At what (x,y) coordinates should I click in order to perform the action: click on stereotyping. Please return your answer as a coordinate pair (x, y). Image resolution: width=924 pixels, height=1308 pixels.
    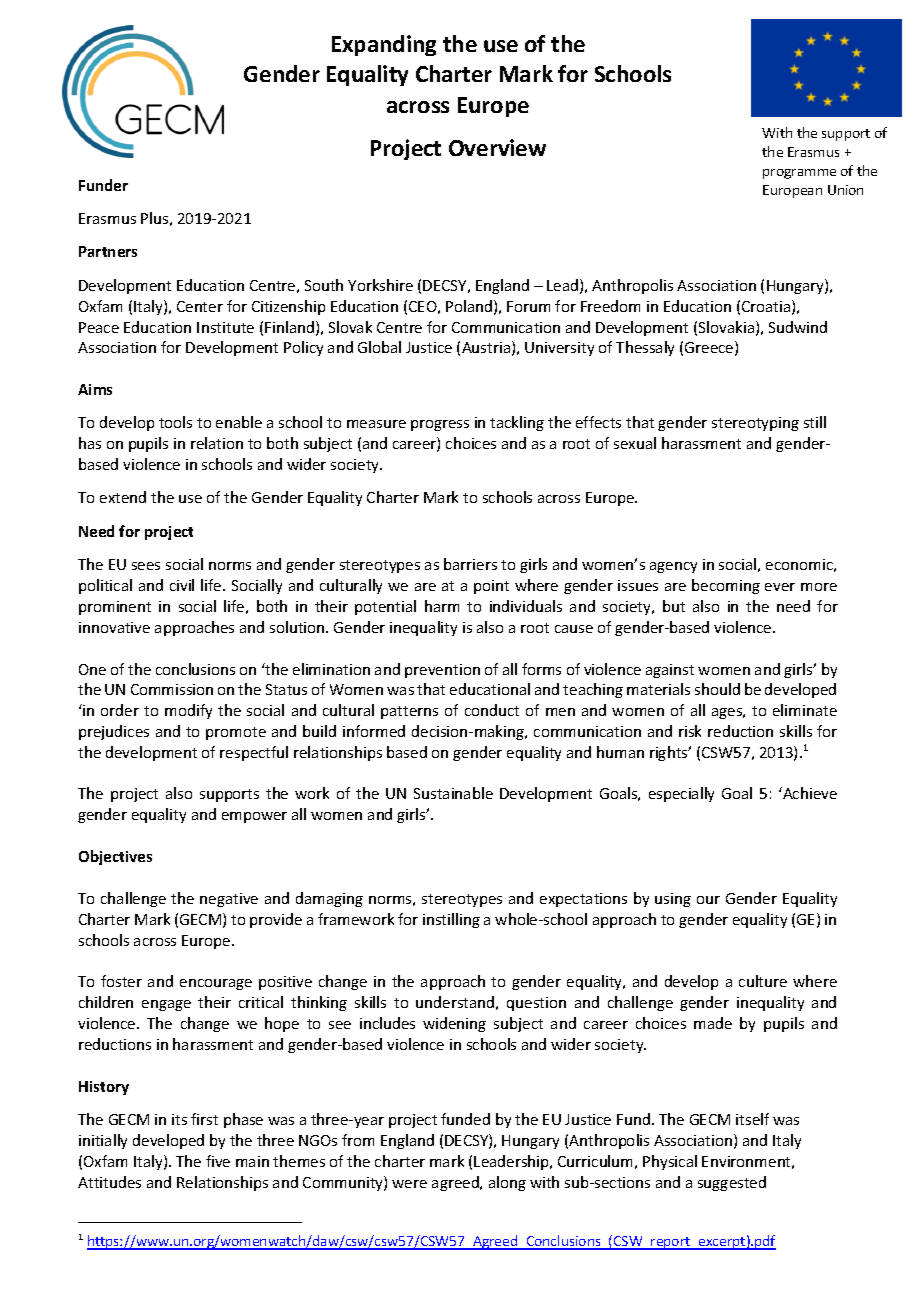
    Looking at the image, I should click on (755, 424).
